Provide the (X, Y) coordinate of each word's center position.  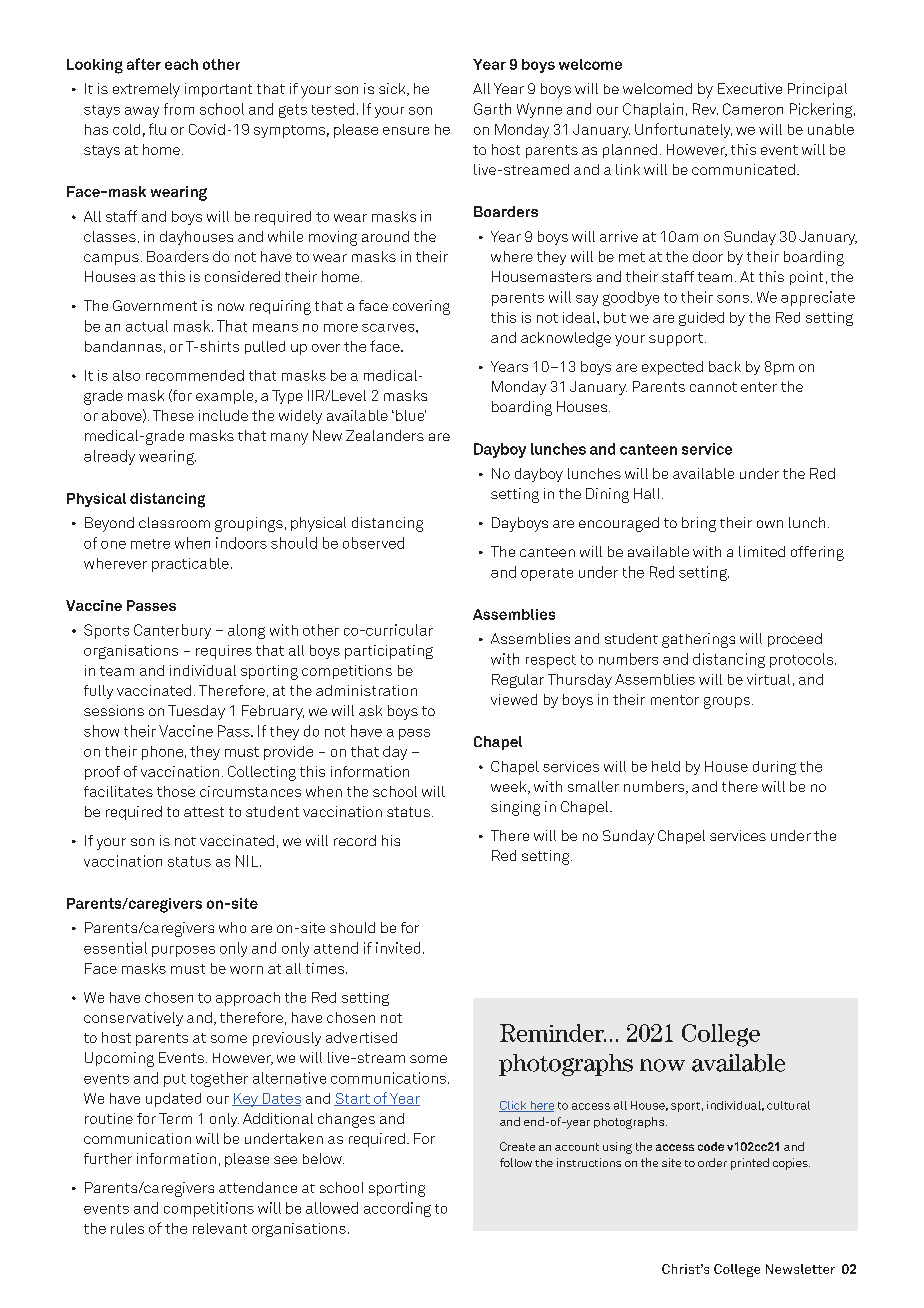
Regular (518, 681)
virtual (768, 679)
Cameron (753, 109)
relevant (220, 1228)
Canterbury (172, 631)
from (179, 109)
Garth (492, 109)
